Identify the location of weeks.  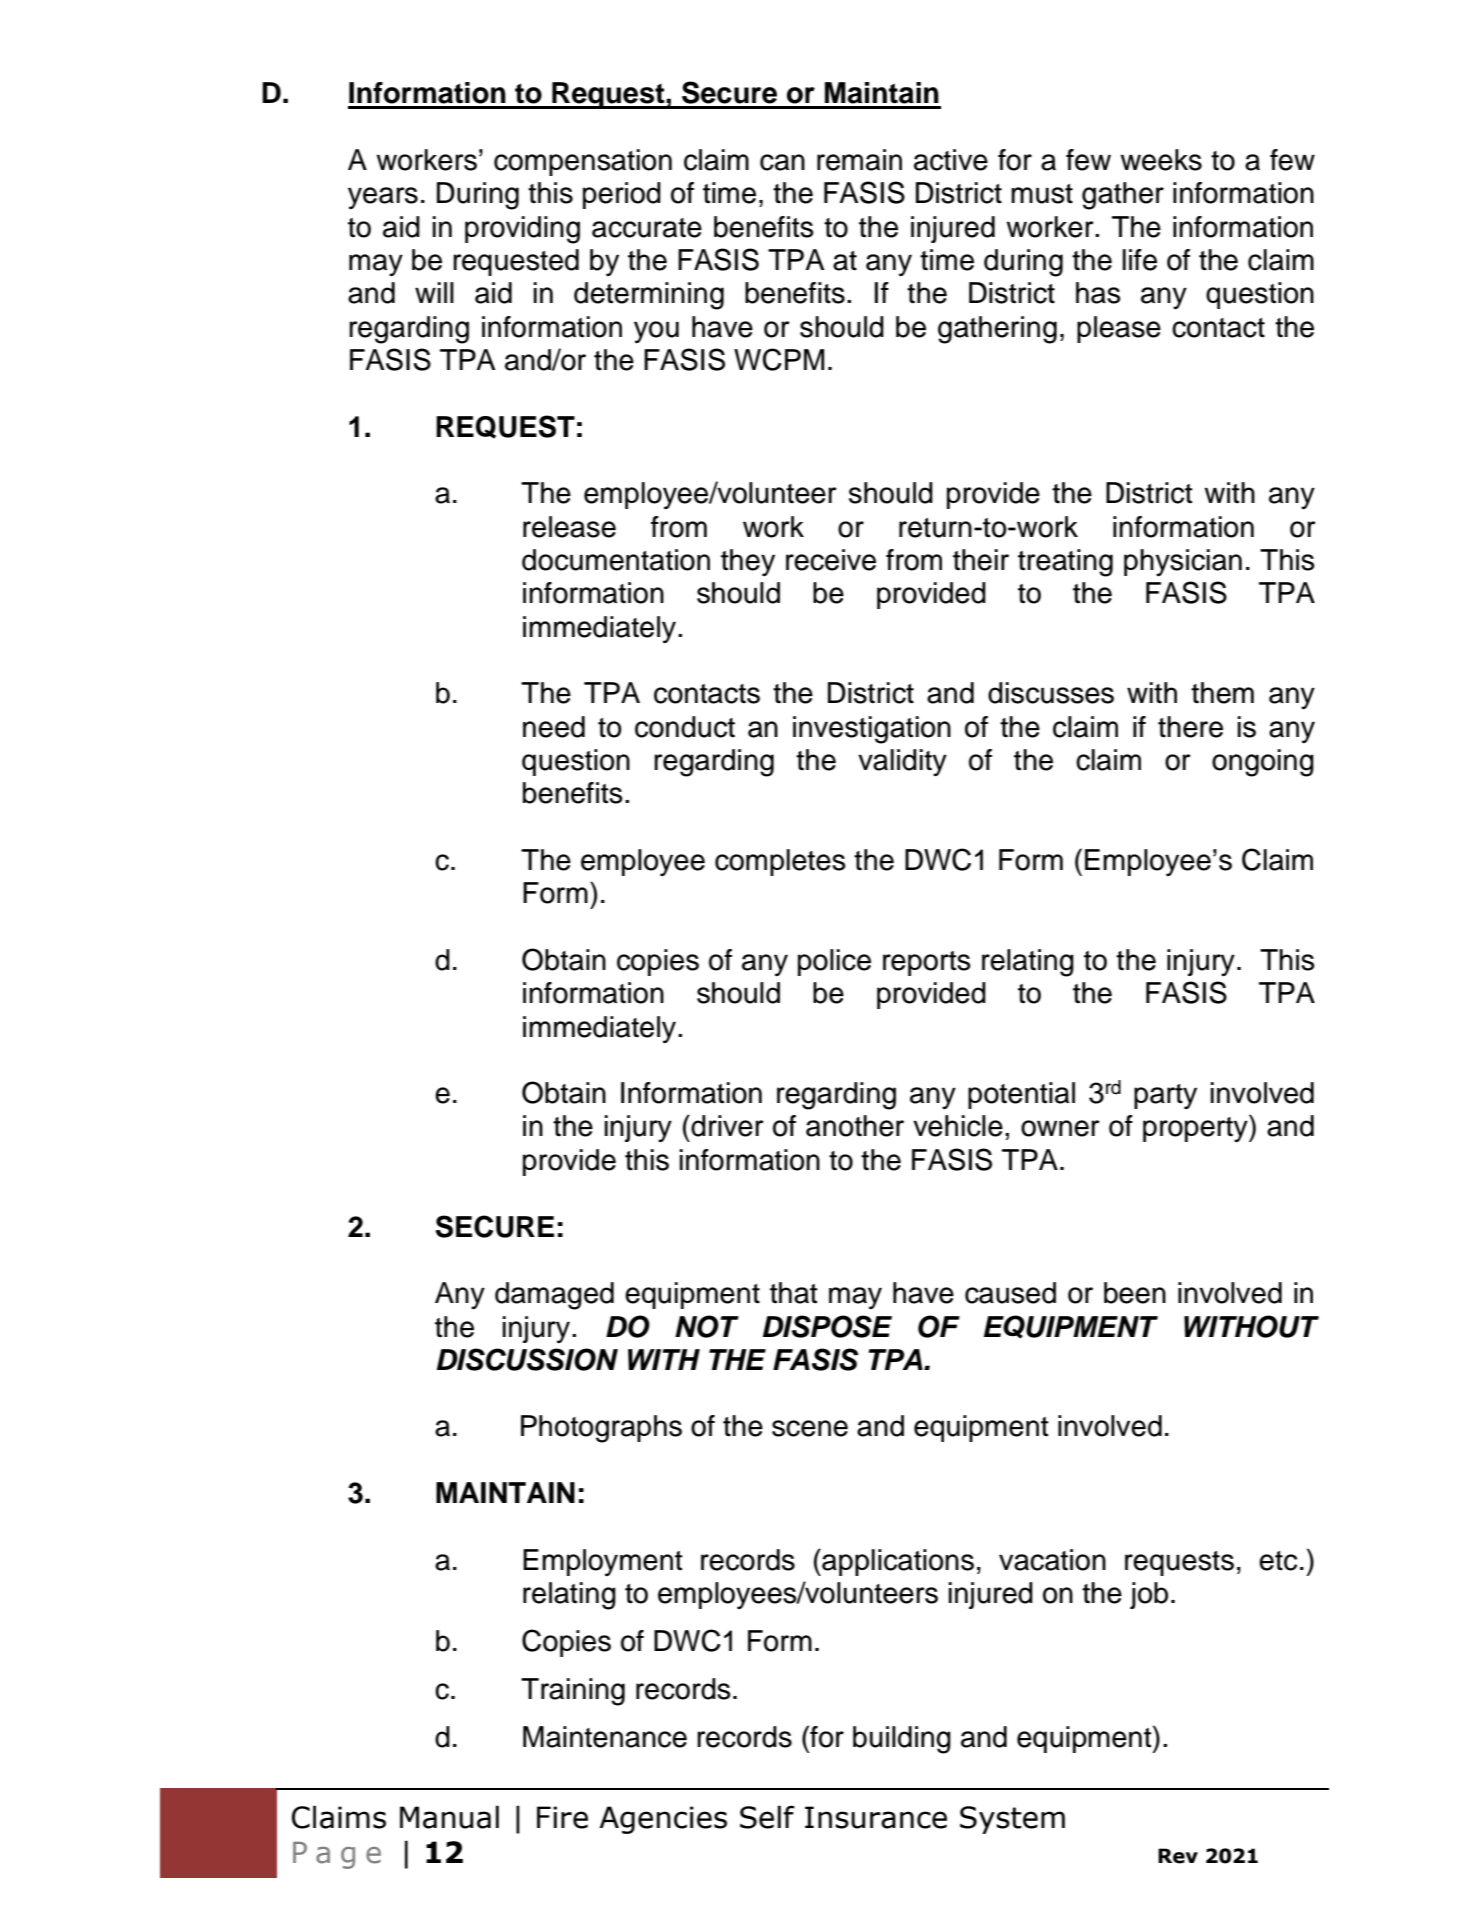
(1161, 160).
